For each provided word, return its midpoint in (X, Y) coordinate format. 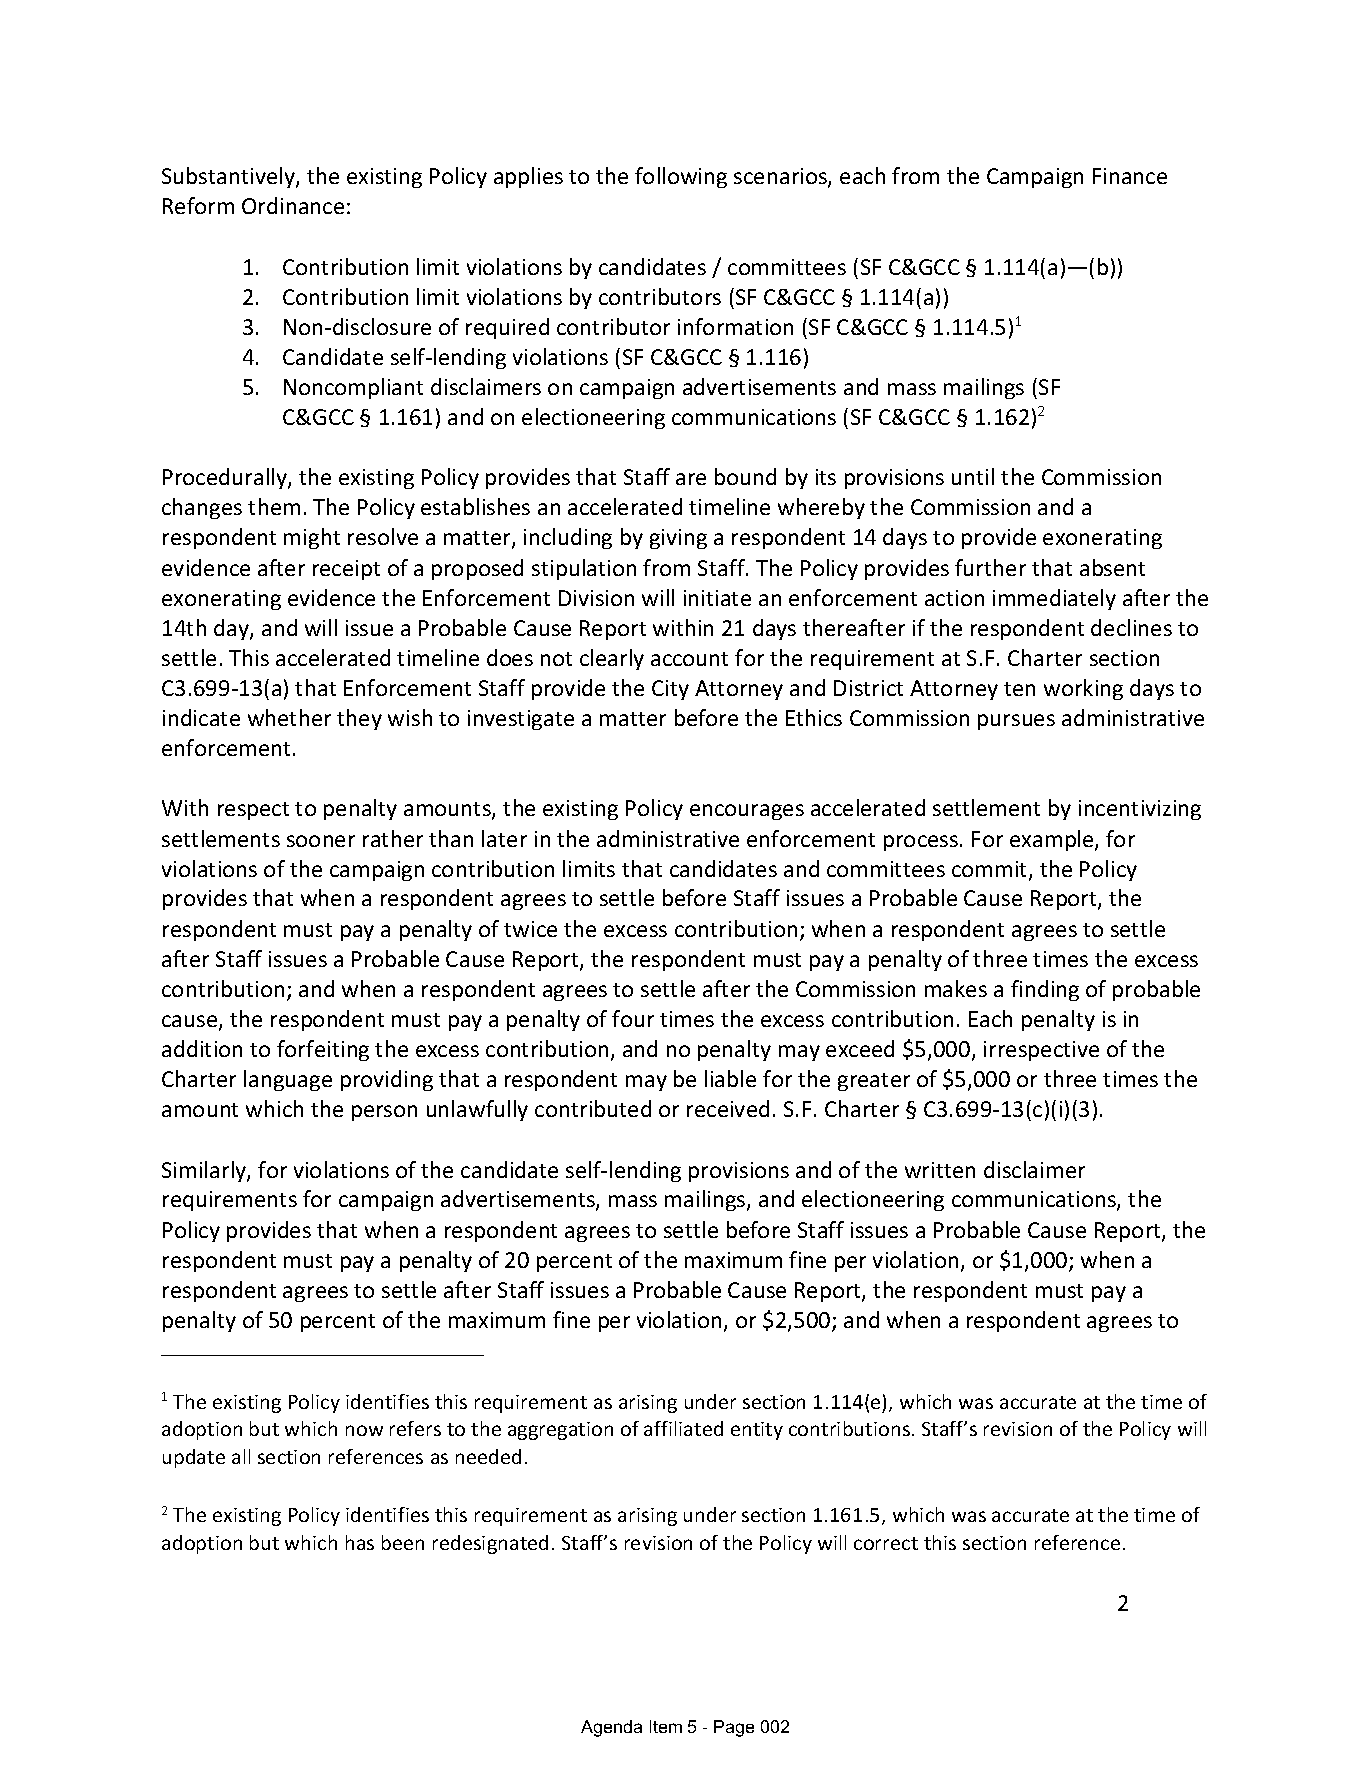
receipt (346, 570)
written (940, 1170)
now (364, 1430)
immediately (1054, 599)
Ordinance (293, 205)
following (681, 177)
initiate (717, 598)
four (633, 1018)
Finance (1130, 176)
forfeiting (323, 1050)
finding (1045, 990)
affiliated (683, 1428)
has (360, 1542)
